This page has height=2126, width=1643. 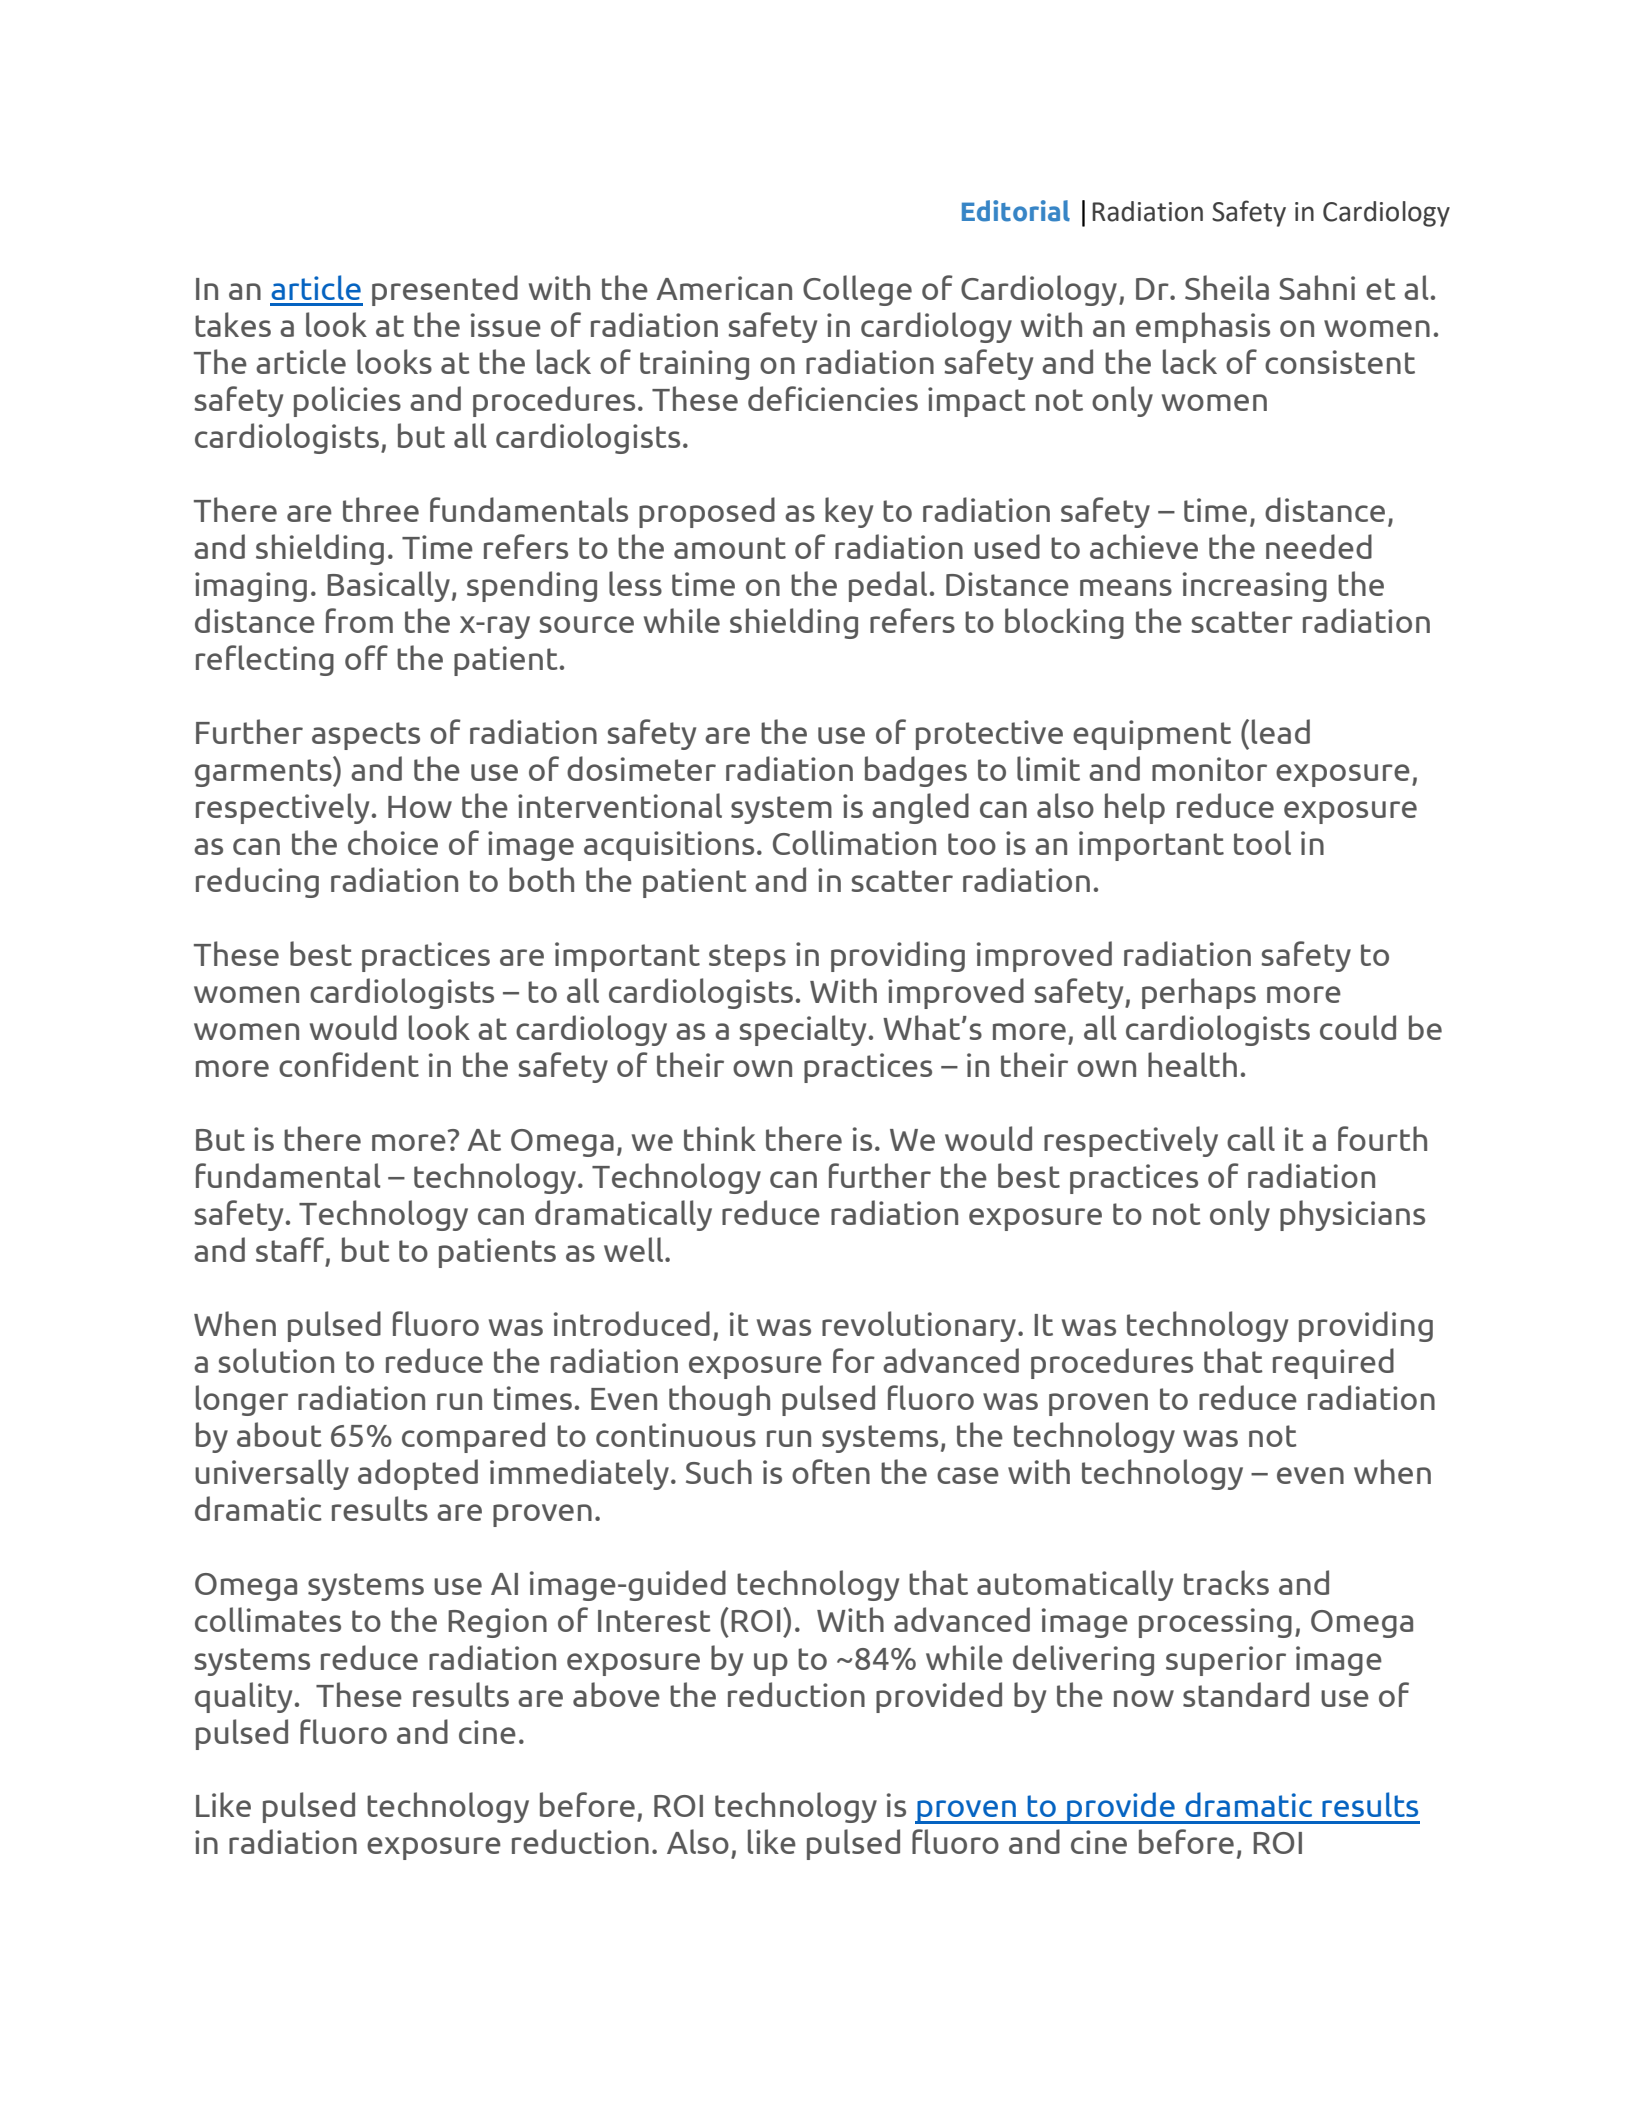 I want to click on College, so click(x=857, y=290).
